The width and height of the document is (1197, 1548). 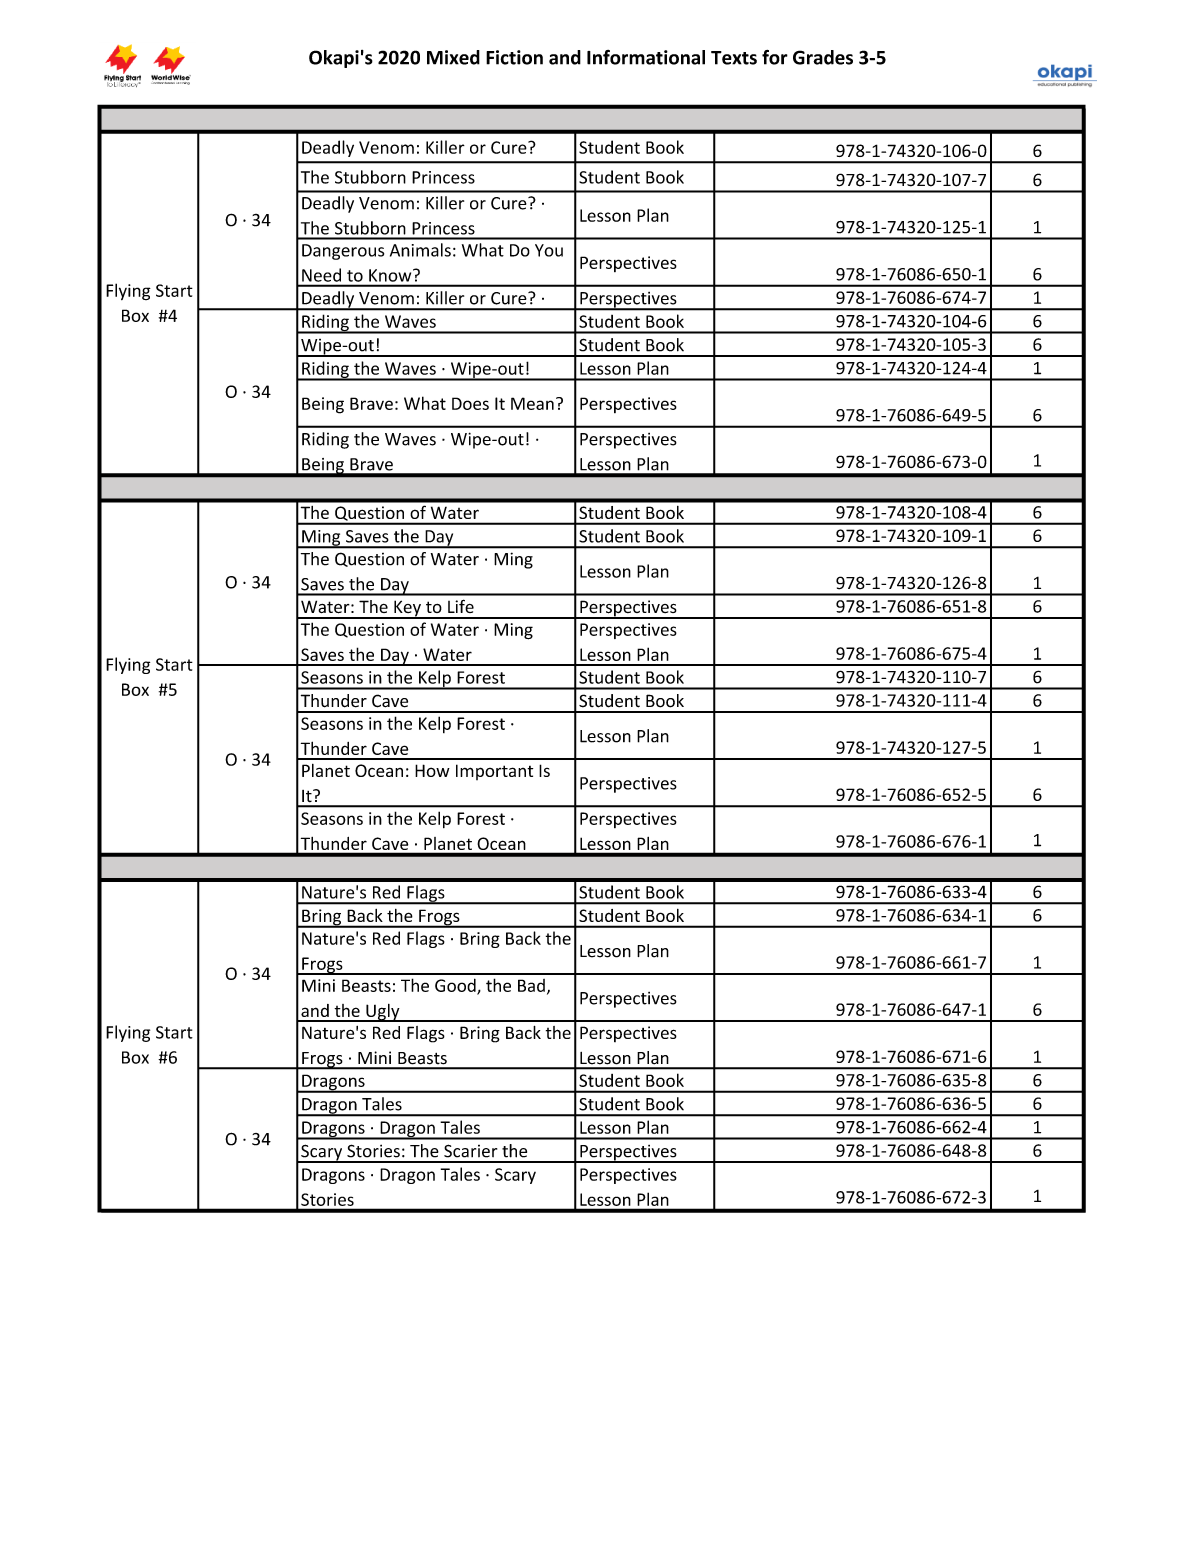 I want to click on Important, so click(x=494, y=772).
